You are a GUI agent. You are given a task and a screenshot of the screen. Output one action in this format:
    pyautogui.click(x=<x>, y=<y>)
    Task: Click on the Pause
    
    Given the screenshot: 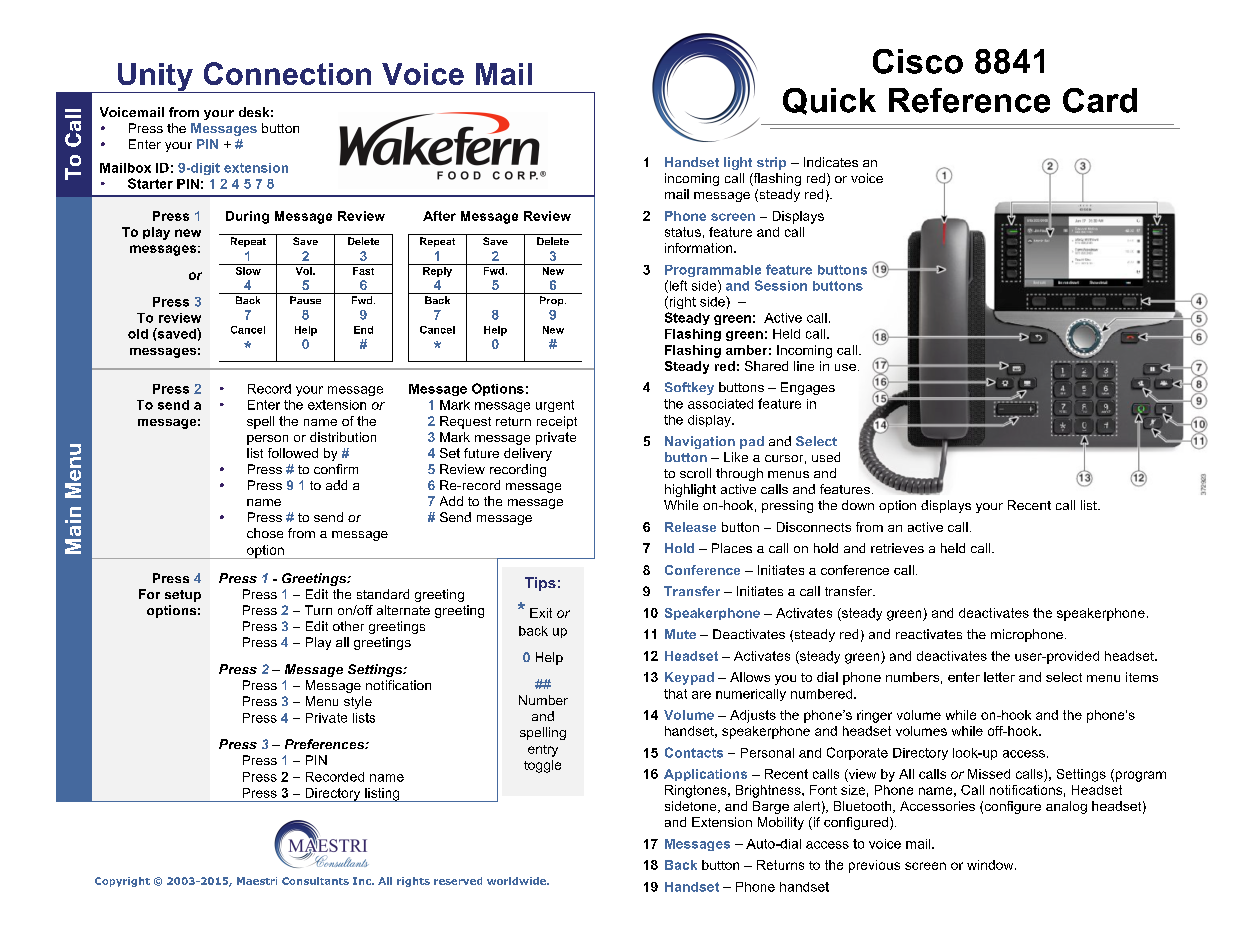 What is the action you would take?
    pyautogui.click(x=305, y=300)
